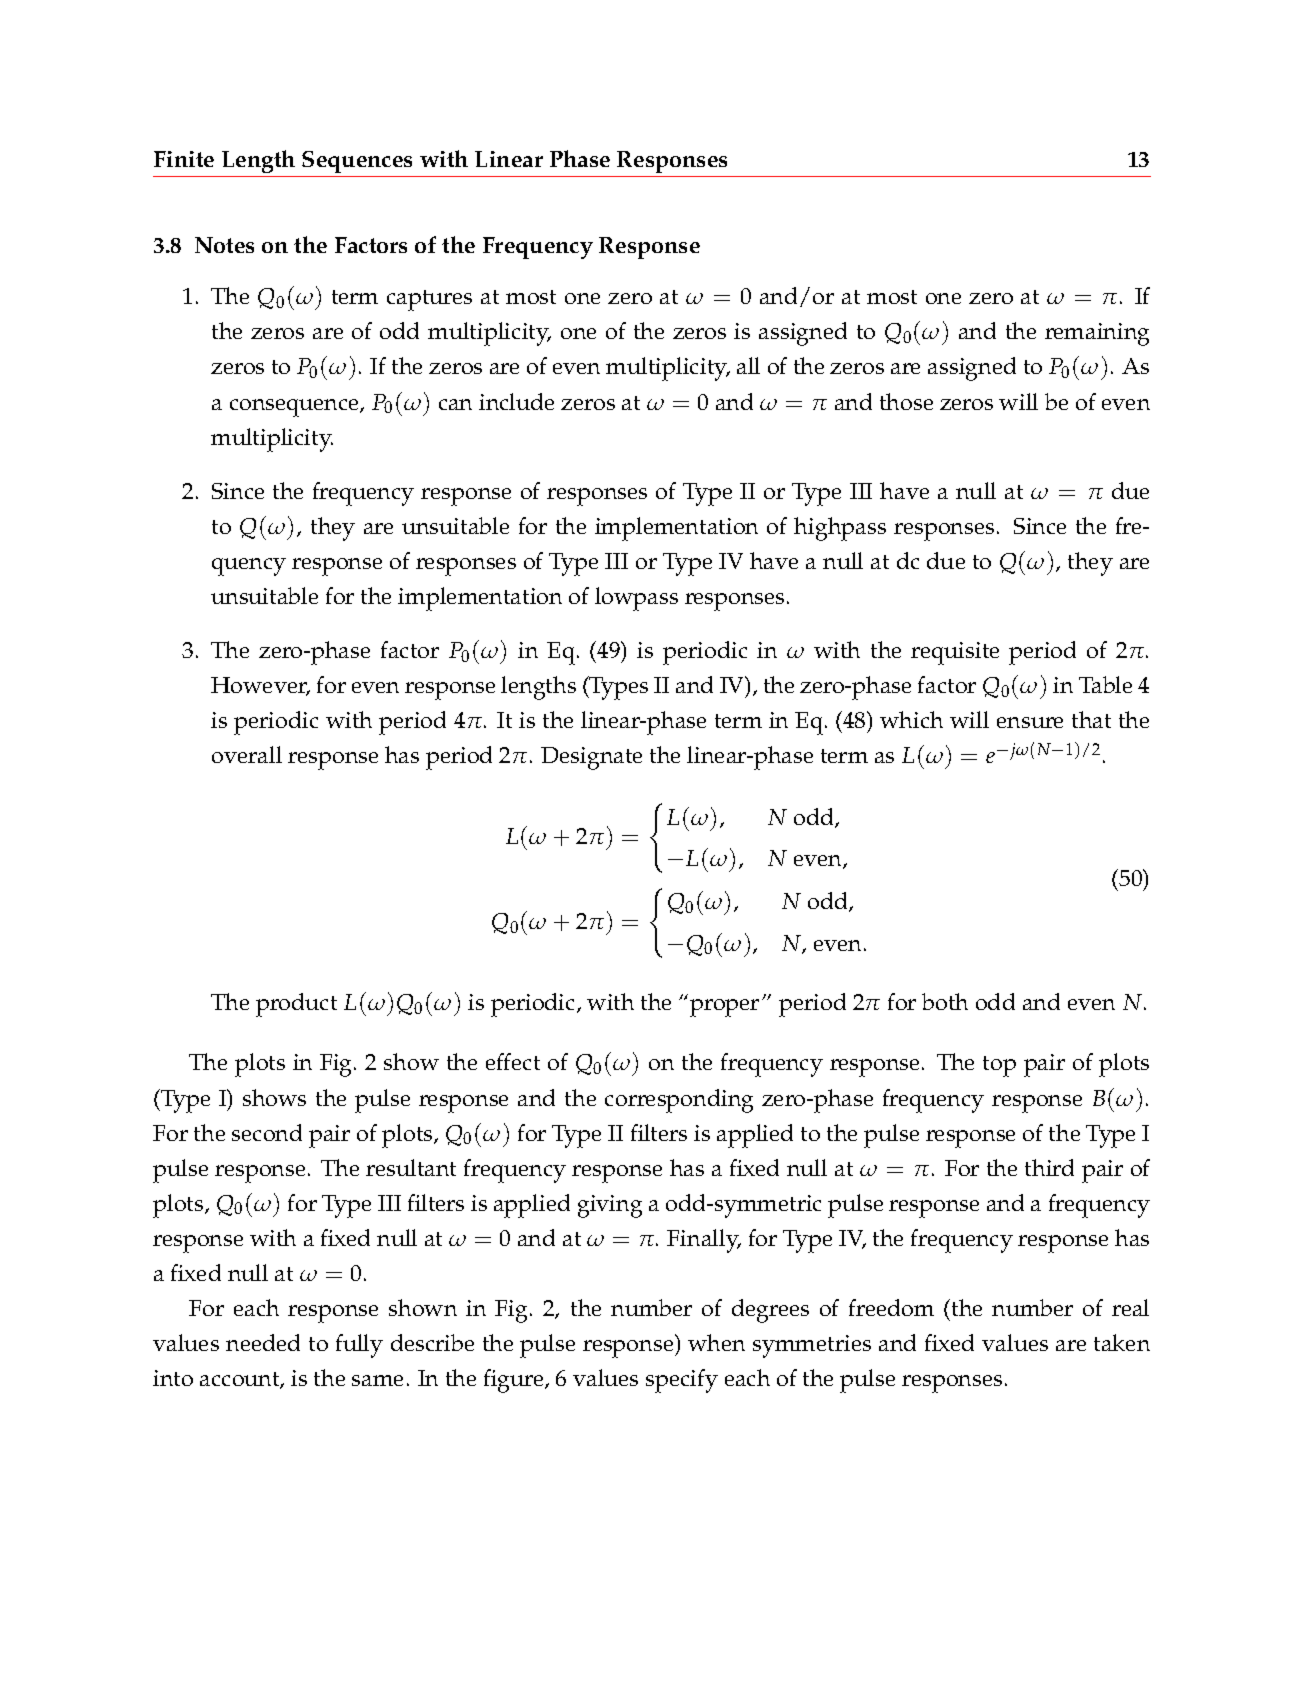  Describe the element at coordinates (591, 758) in the screenshot. I see `Designate` at that location.
